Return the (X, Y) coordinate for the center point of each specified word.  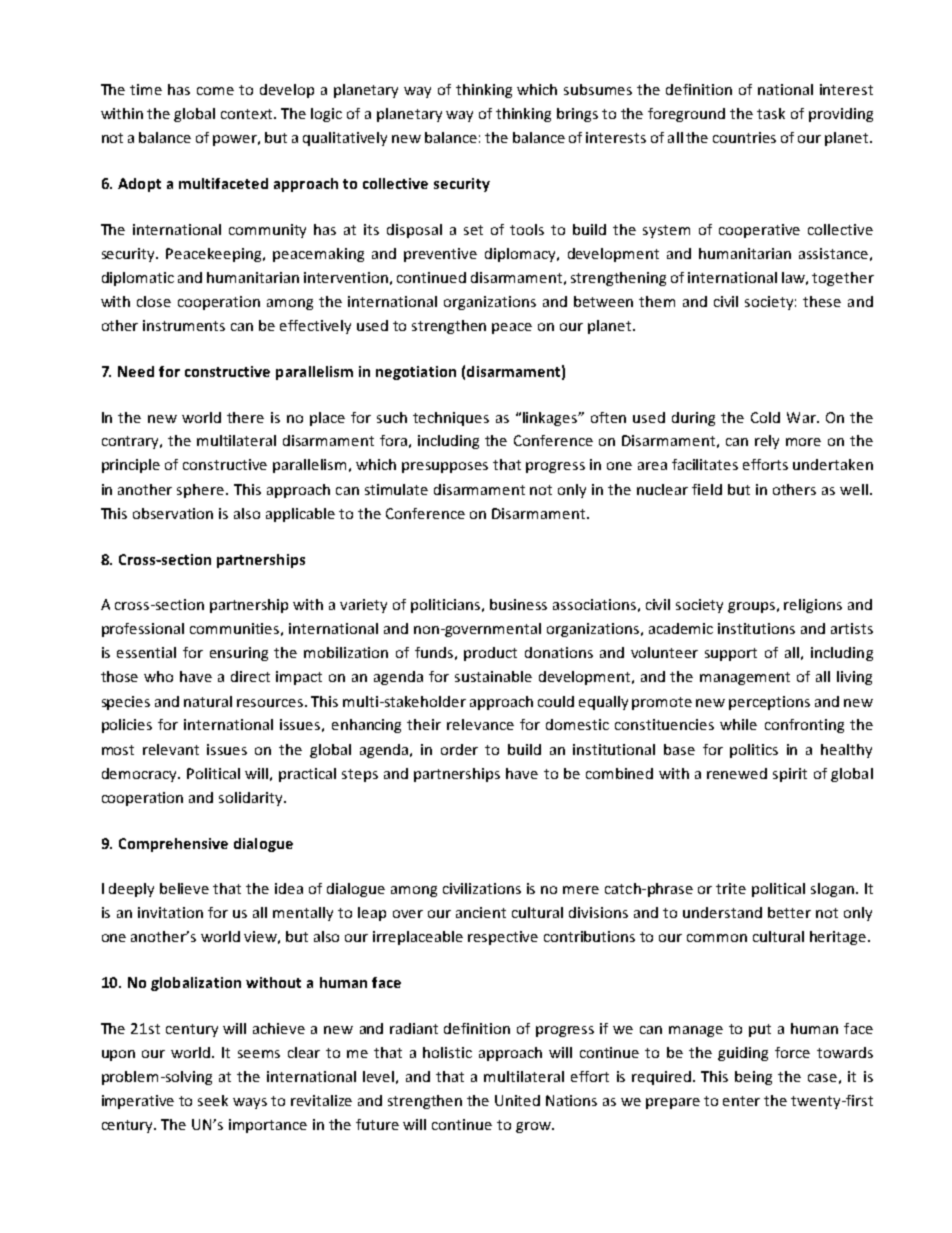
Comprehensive (173, 845)
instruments (184, 325)
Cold (765, 417)
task (771, 113)
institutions (756, 628)
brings (577, 115)
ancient (481, 912)
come (215, 91)
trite (731, 888)
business (518, 604)
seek (213, 1100)
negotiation (416, 373)
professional (143, 630)
